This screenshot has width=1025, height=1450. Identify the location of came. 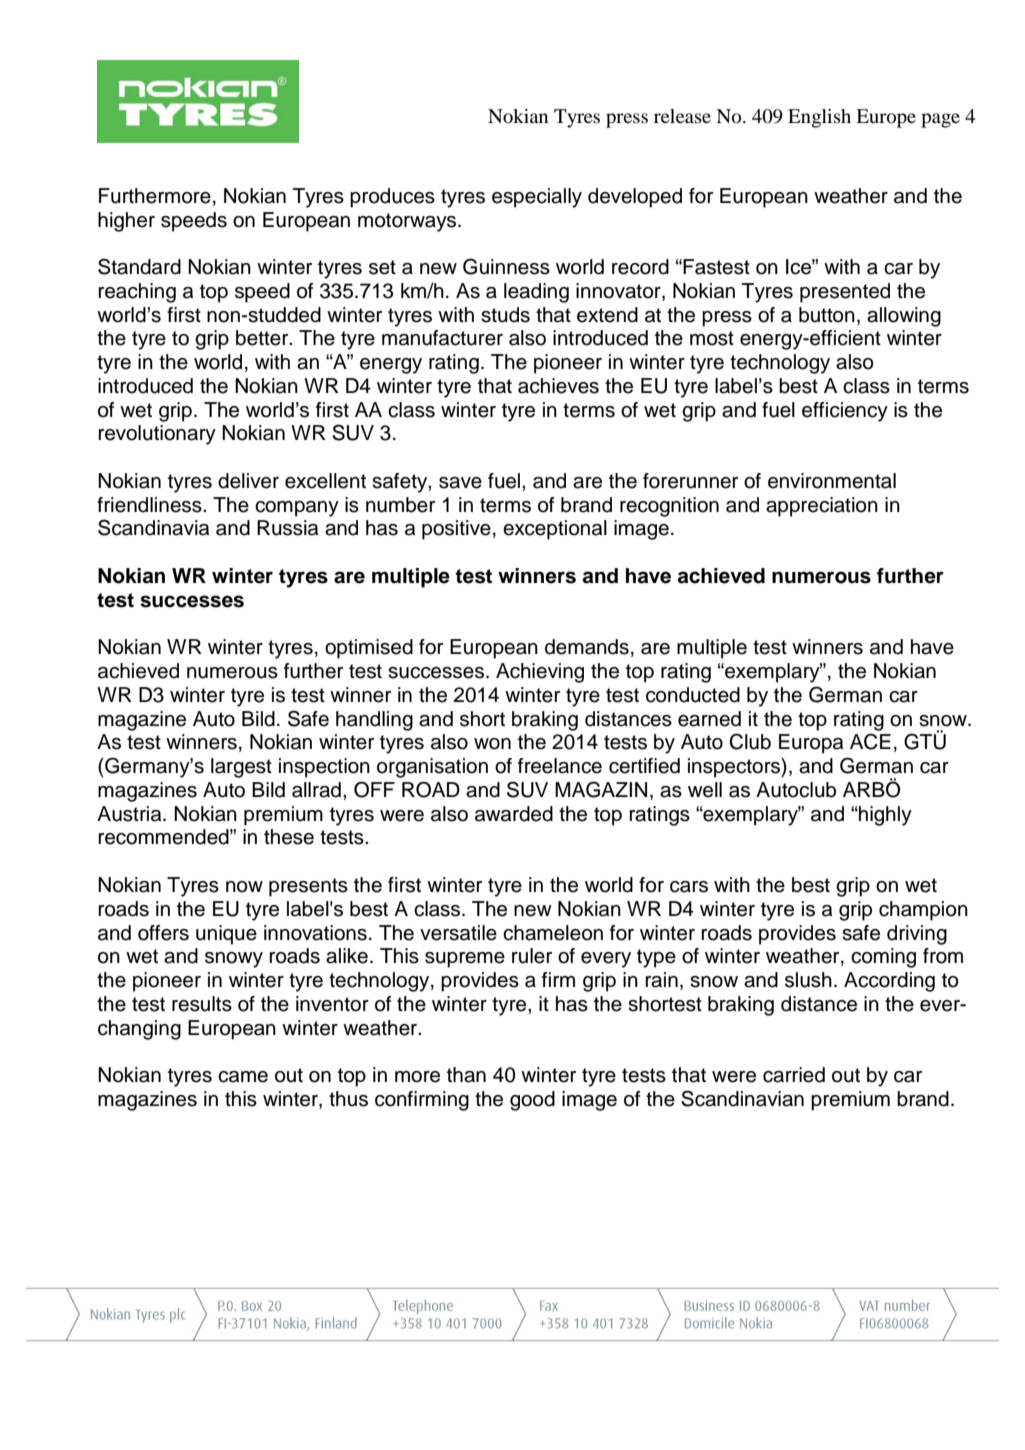
(243, 1077).
